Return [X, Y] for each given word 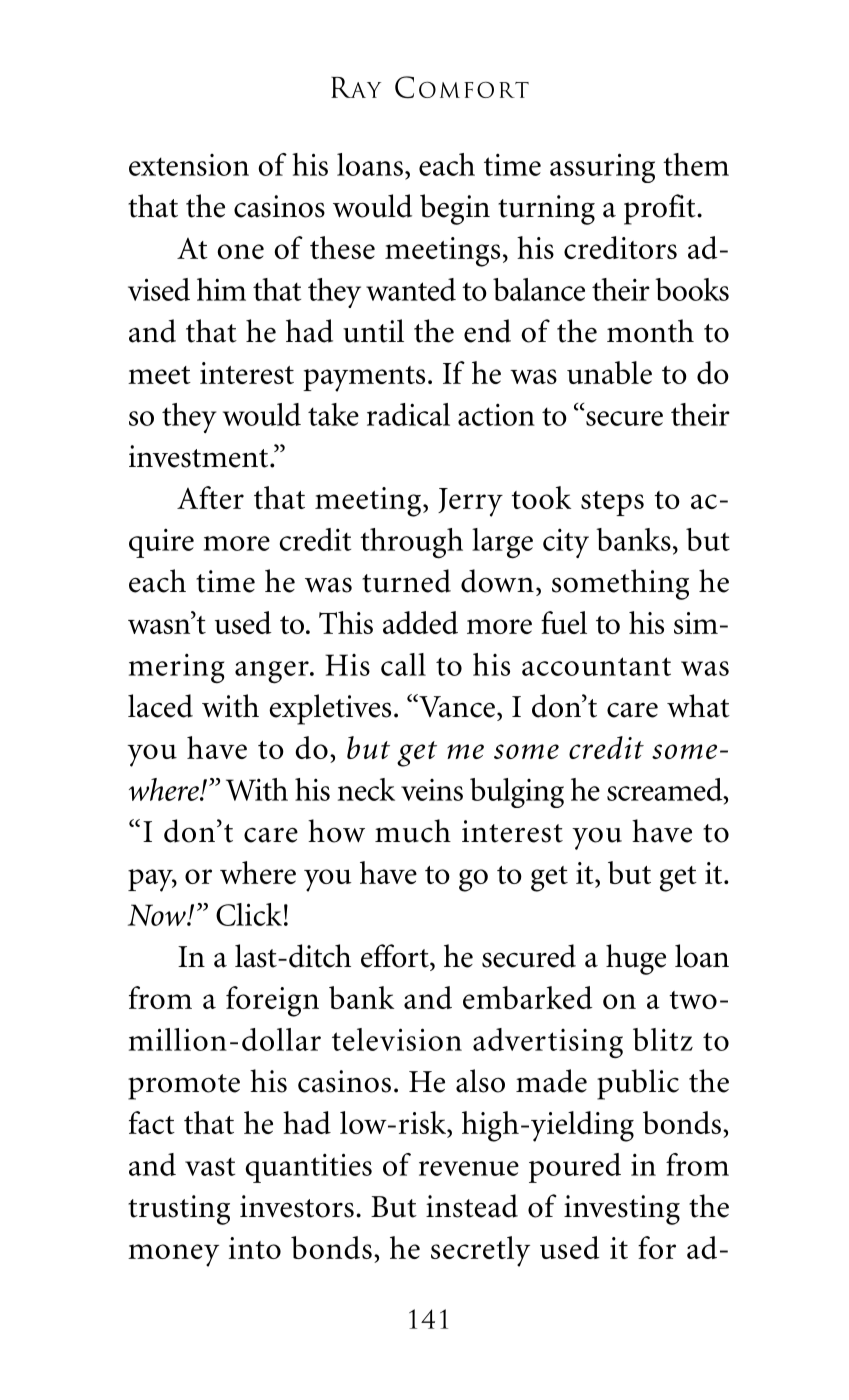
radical [408, 414]
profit [661, 209]
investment [200, 456]
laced [160, 706]
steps [612, 503]
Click [249, 914]
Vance [456, 706]
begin [455, 209]
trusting [179, 1210]
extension [189, 165]
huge [636, 959]
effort [396, 956]
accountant [596, 666]
